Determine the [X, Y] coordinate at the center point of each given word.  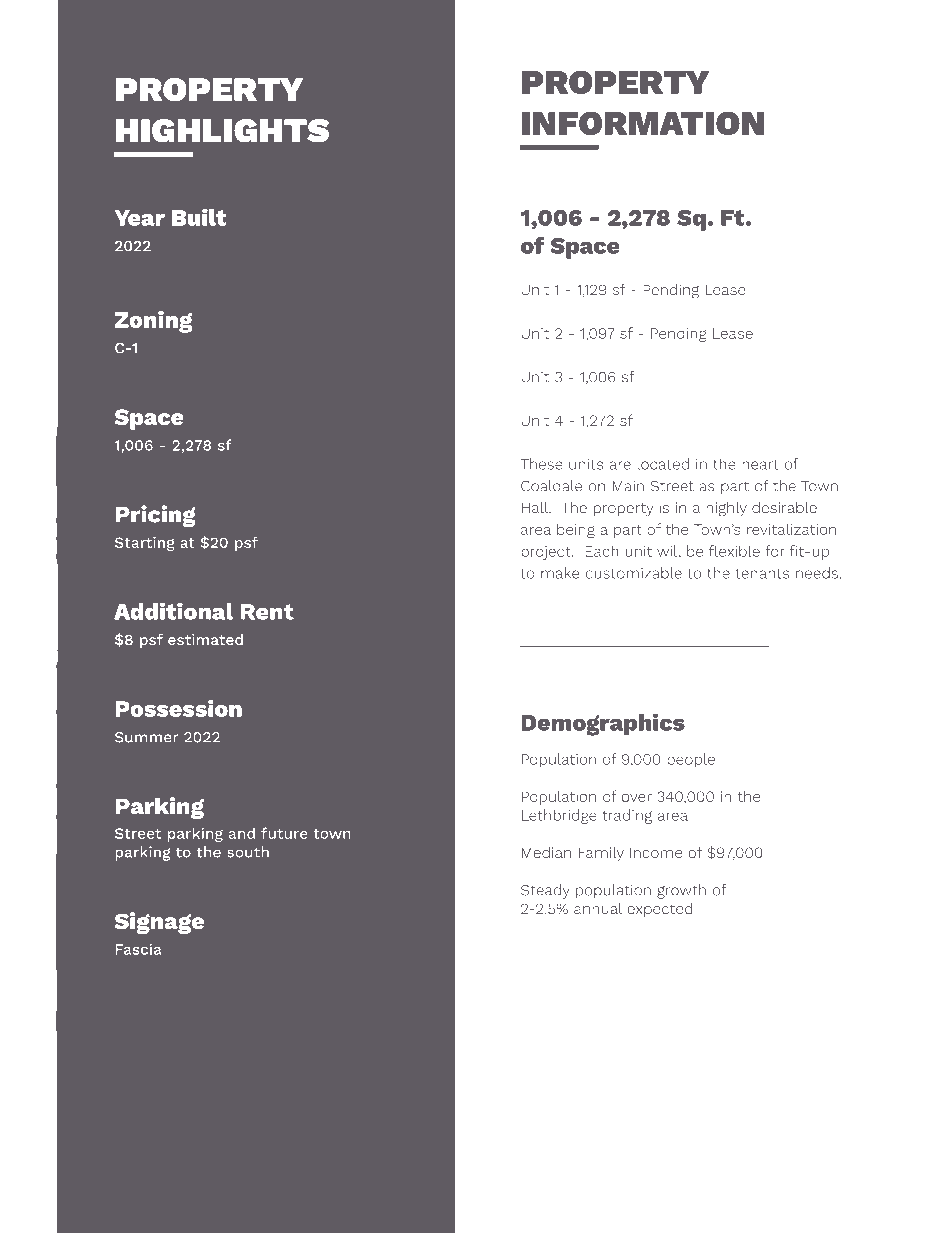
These [541, 464]
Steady [545, 891]
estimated [205, 639]
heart [760, 464]
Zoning [153, 322]
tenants [762, 573]
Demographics [603, 724]
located [663, 464]
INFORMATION [643, 123]
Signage [159, 923]
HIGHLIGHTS [222, 131]
